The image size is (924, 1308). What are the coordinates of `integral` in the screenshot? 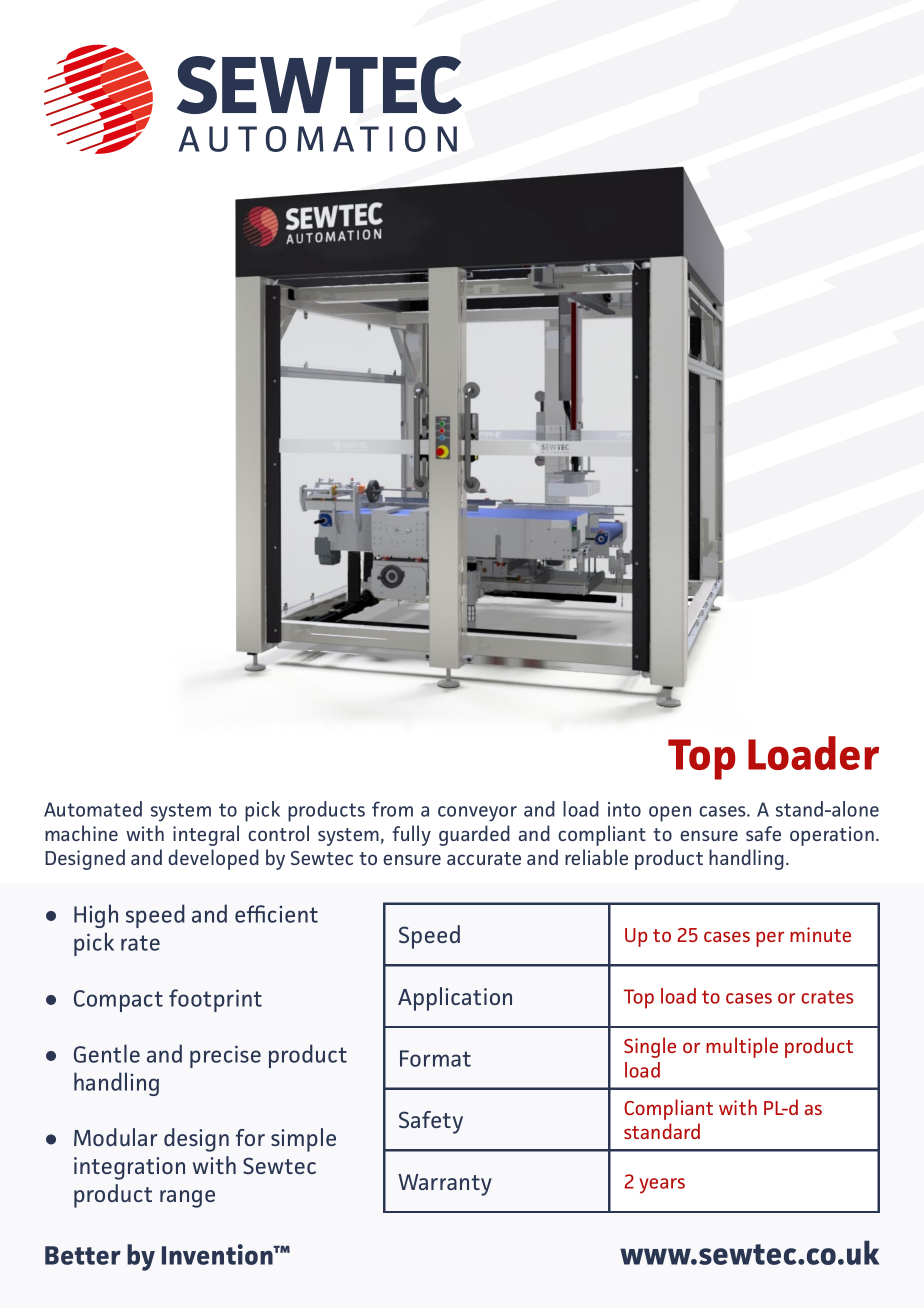 It's located at (206, 835).
